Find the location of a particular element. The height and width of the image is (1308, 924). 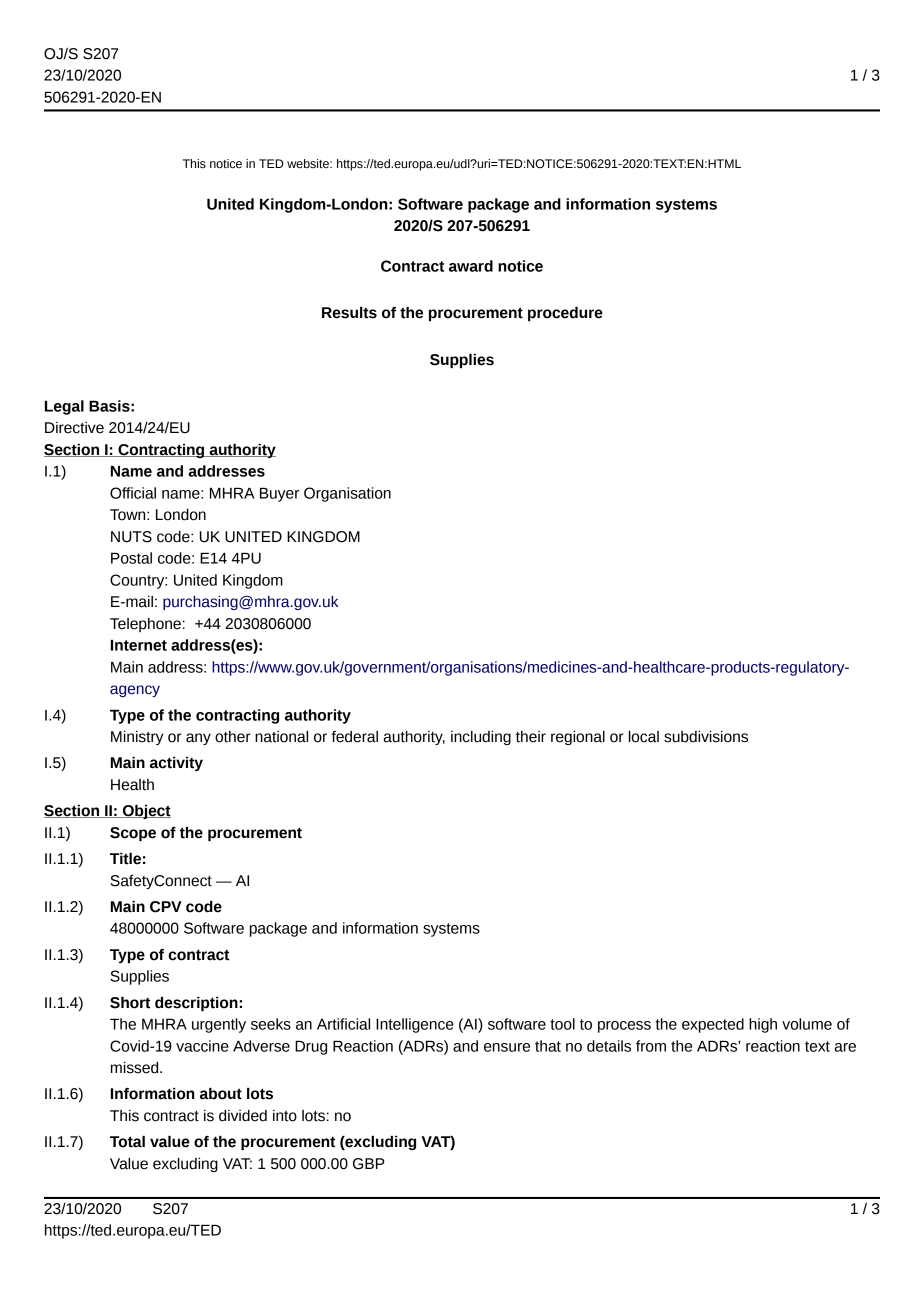

Total is located at coordinates (127, 1142).
